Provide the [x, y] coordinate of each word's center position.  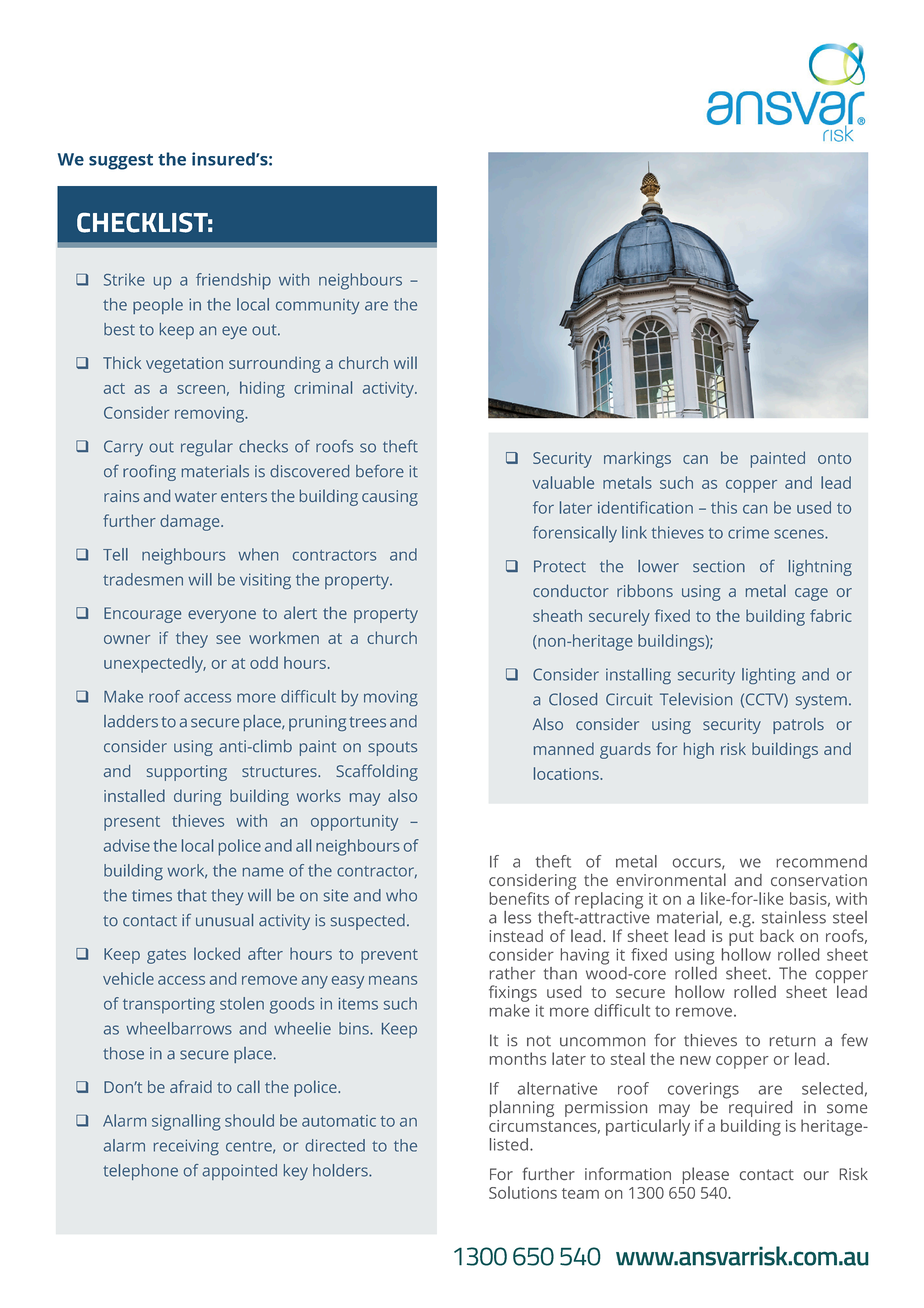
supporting [187, 773]
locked [217, 953]
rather [512, 973]
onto [834, 458]
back [777, 935]
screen [201, 389]
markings [637, 459]
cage [811, 594]
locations [567, 773]
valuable [563, 482]
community [317, 306]
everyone [222, 616]
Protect [560, 566]
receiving [186, 1147]
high [699, 750]
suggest [121, 162]
